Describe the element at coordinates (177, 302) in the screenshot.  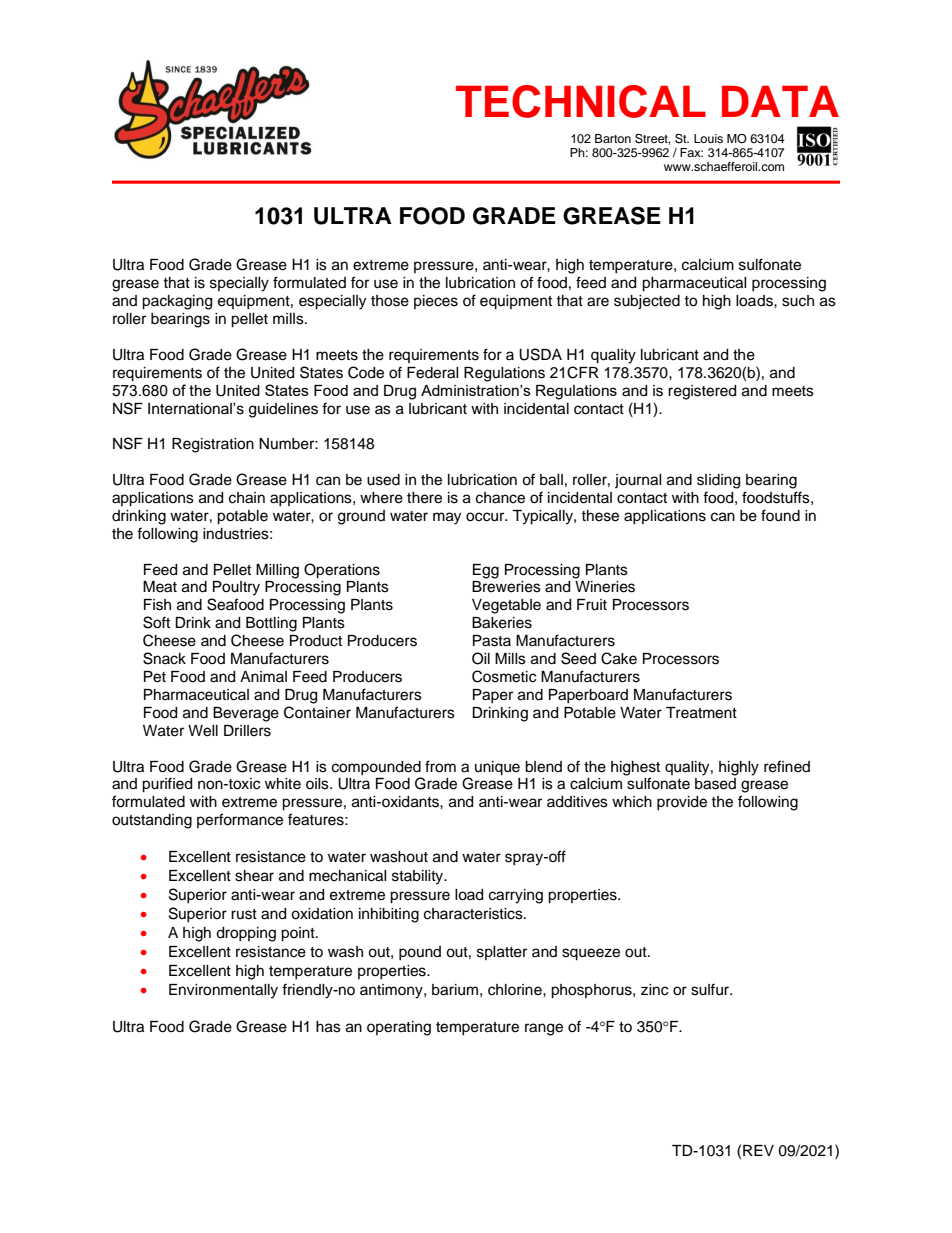
I see `packaging` at that location.
